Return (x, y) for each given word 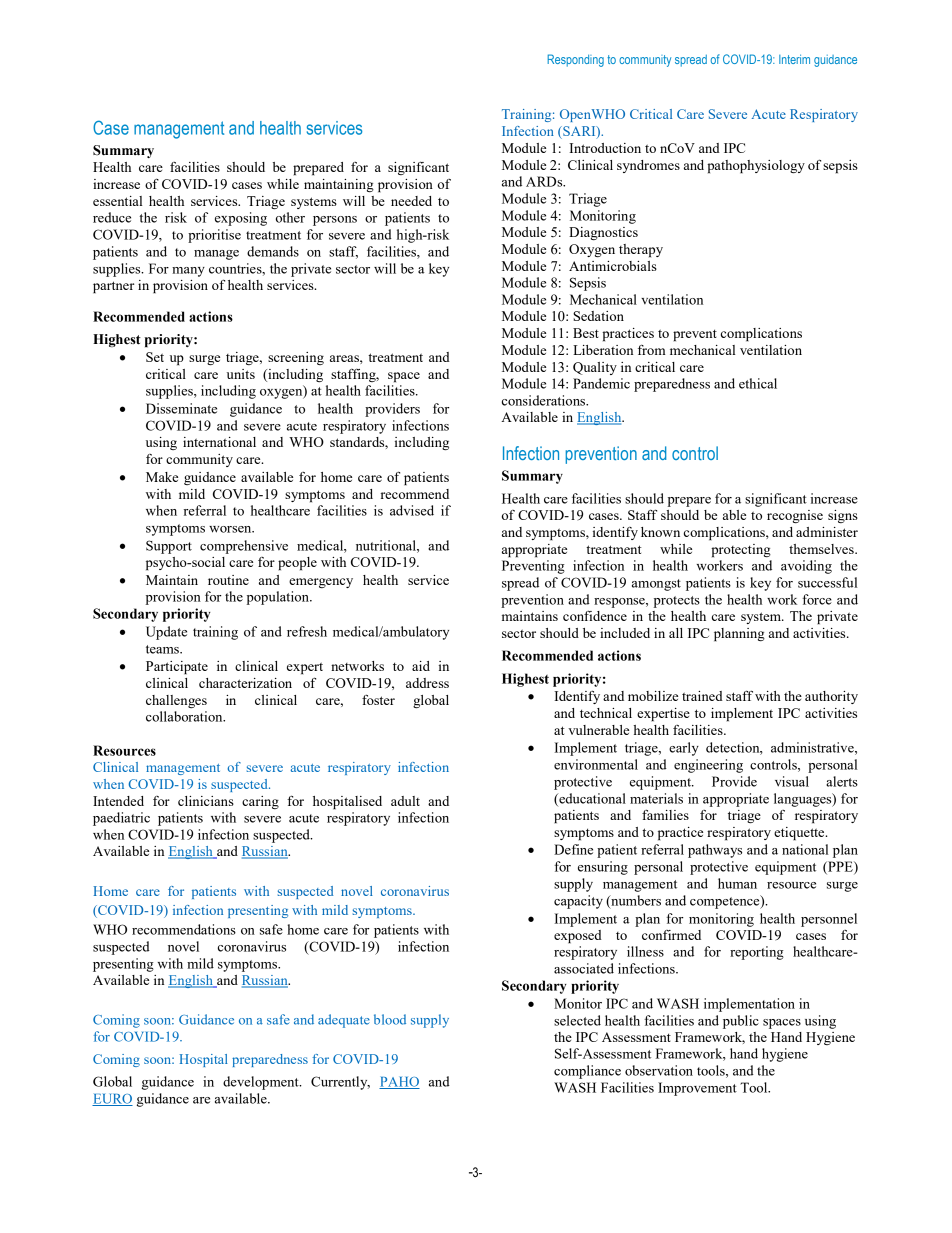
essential (117, 201)
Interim (794, 59)
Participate (177, 668)
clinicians (206, 801)
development (262, 1083)
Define (573, 849)
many (188, 272)
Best (586, 333)
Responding (575, 60)
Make (162, 477)
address (427, 683)
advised (412, 510)
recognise (795, 516)
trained (702, 696)
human (737, 883)
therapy (641, 251)
